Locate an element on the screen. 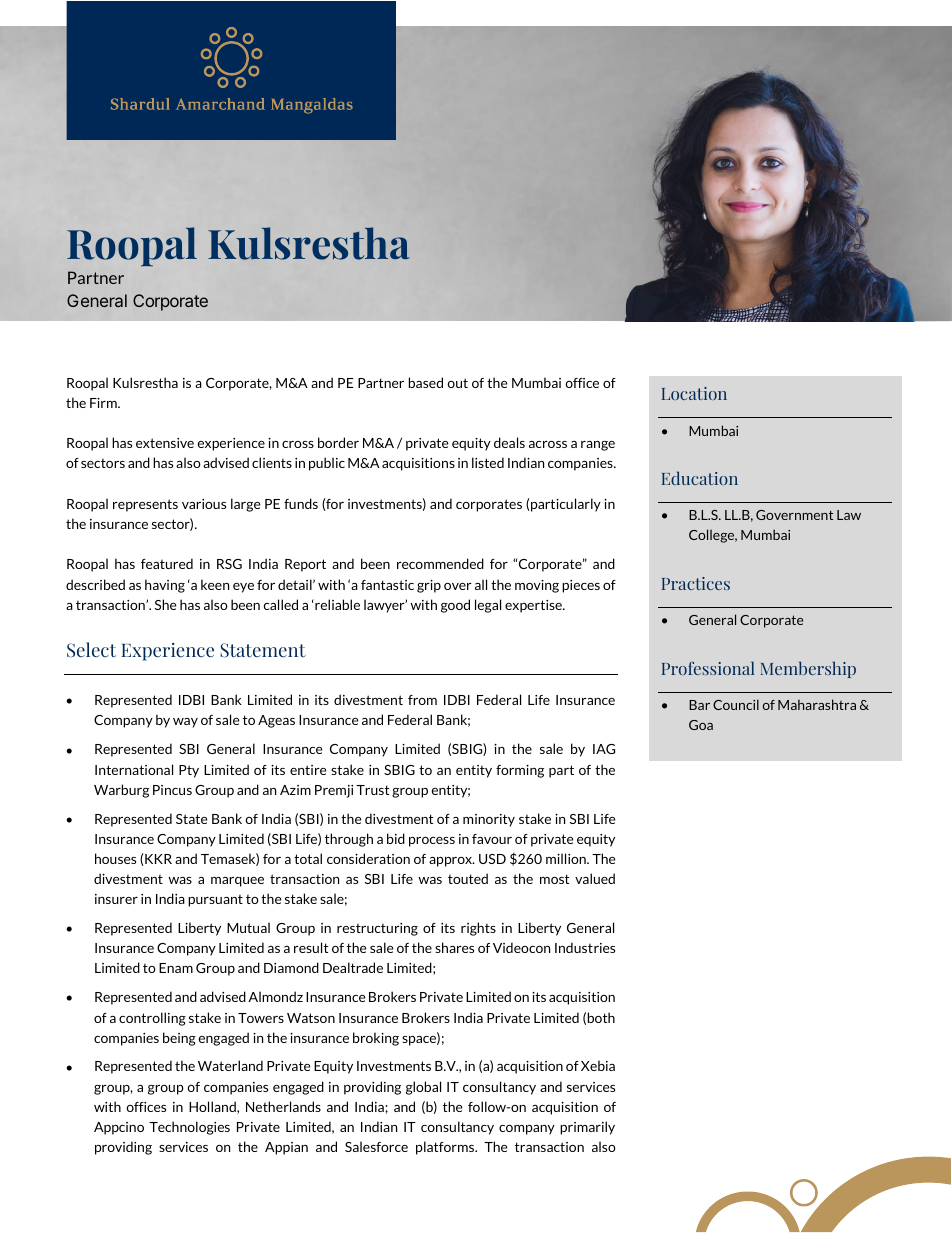  Goa is located at coordinates (701, 725).
